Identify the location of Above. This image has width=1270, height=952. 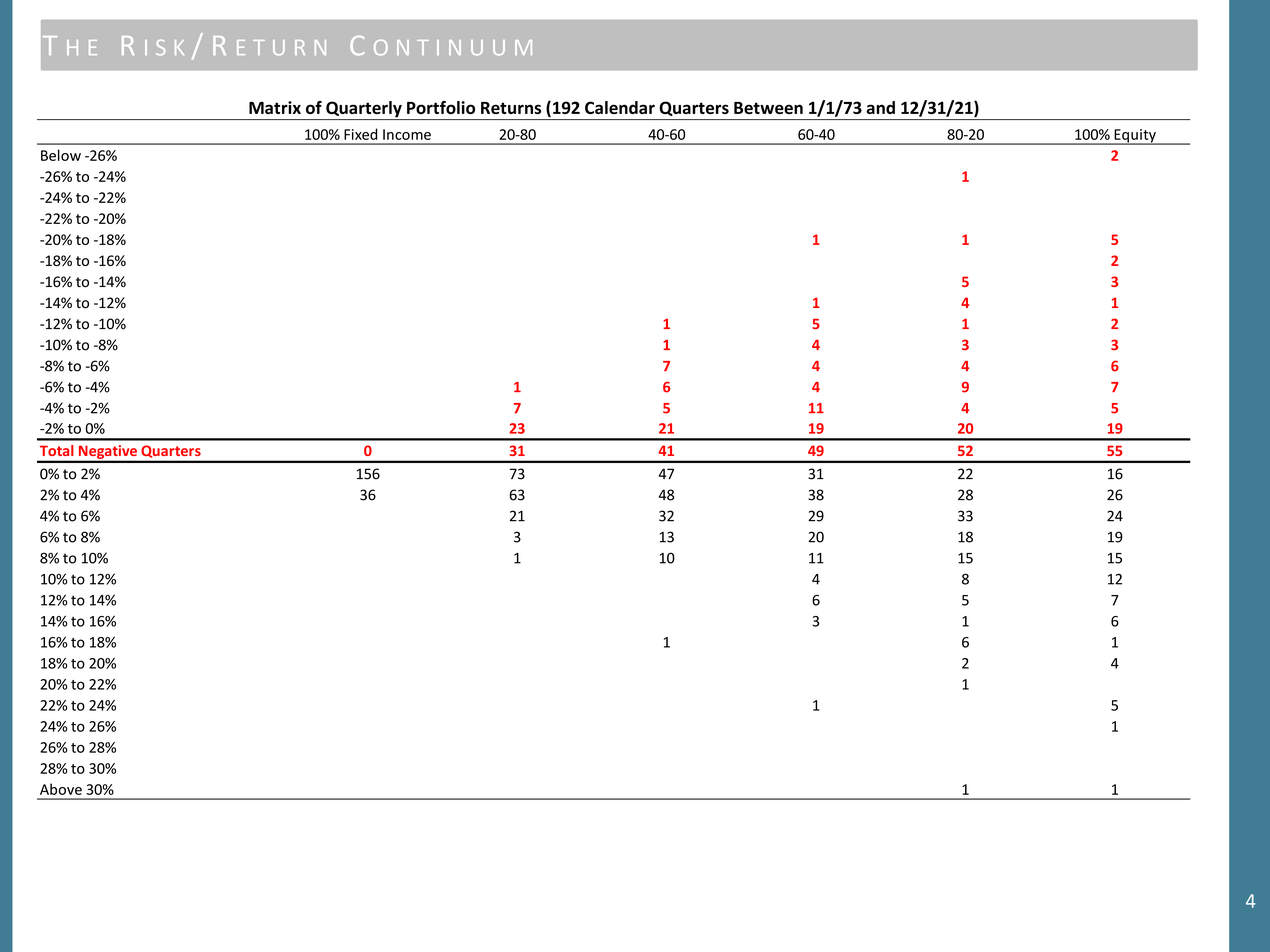
(61, 789).
